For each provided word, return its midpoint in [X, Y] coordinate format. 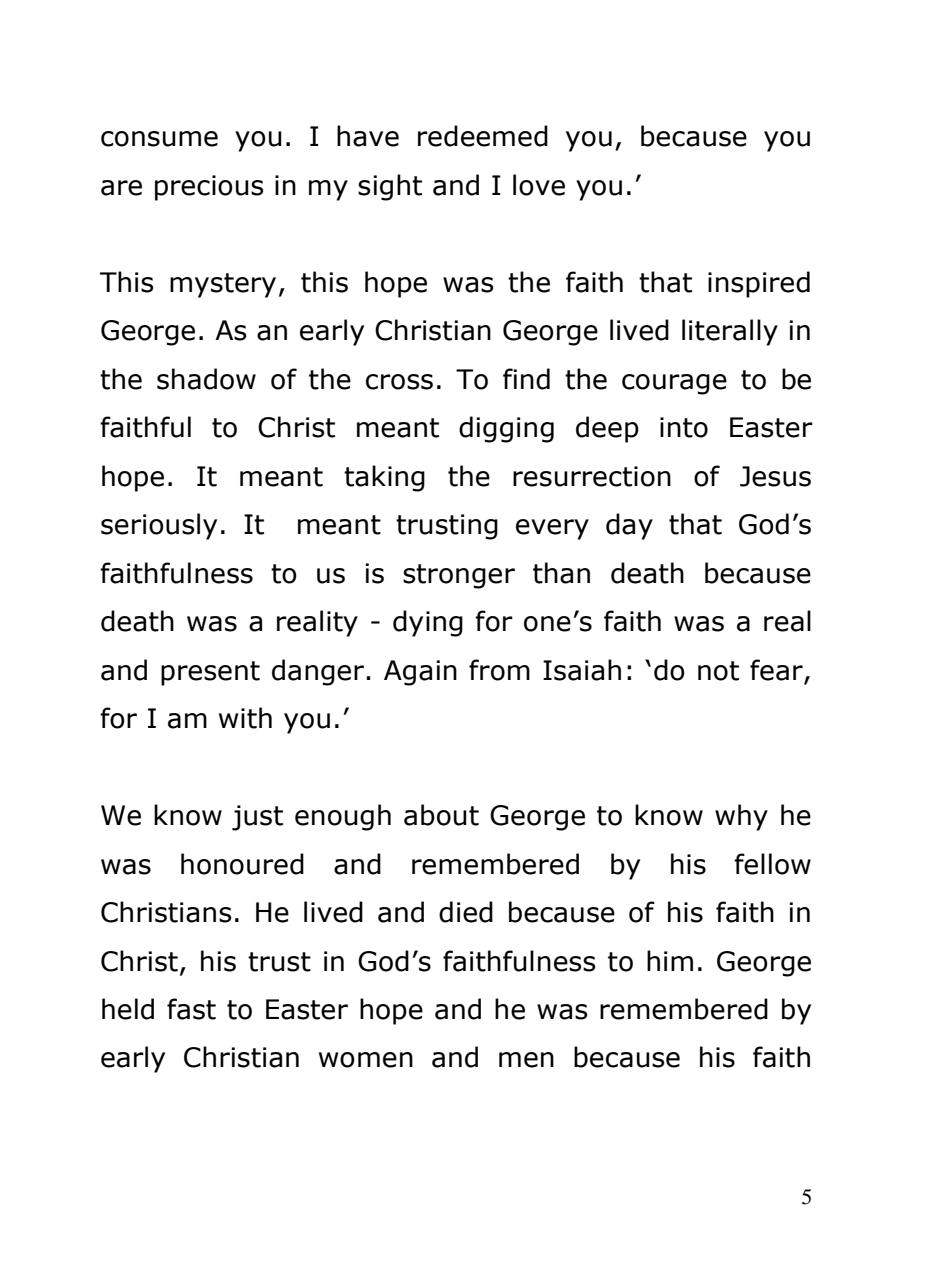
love [539, 185]
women [366, 1060]
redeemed [483, 136]
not [718, 671]
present [210, 673]
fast [191, 1009]
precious [209, 188]
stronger [459, 576]
